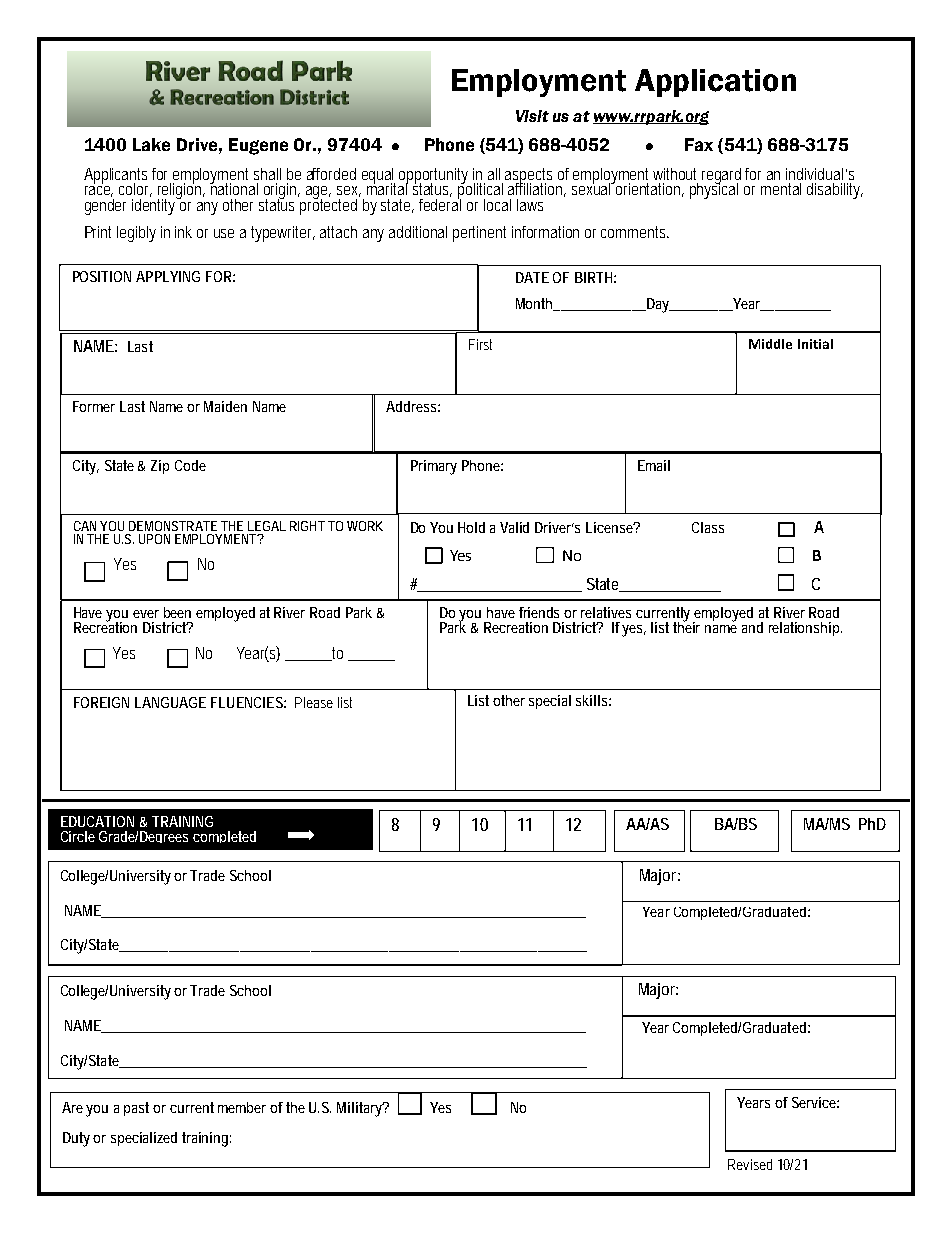  I want to click on past, so click(139, 1109).
